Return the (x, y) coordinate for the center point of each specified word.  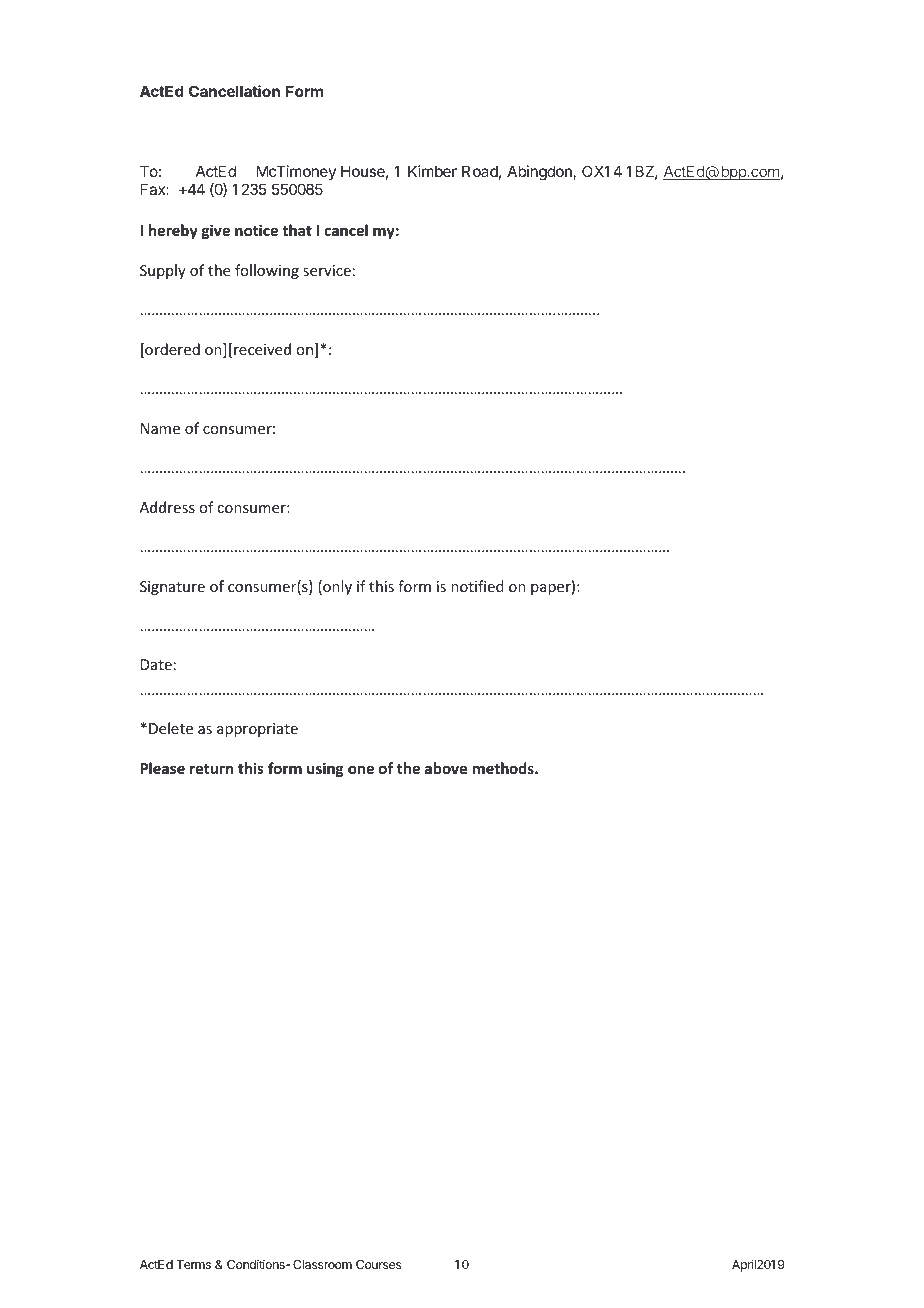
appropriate (257, 730)
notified (477, 586)
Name (160, 428)
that (297, 230)
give (216, 231)
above (446, 768)
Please (162, 768)
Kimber (432, 171)
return (211, 769)
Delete (171, 728)
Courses (378, 1264)
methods (504, 768)
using (325, 769)
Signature (172, 588)
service (327, 270)
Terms (193, 1264)
